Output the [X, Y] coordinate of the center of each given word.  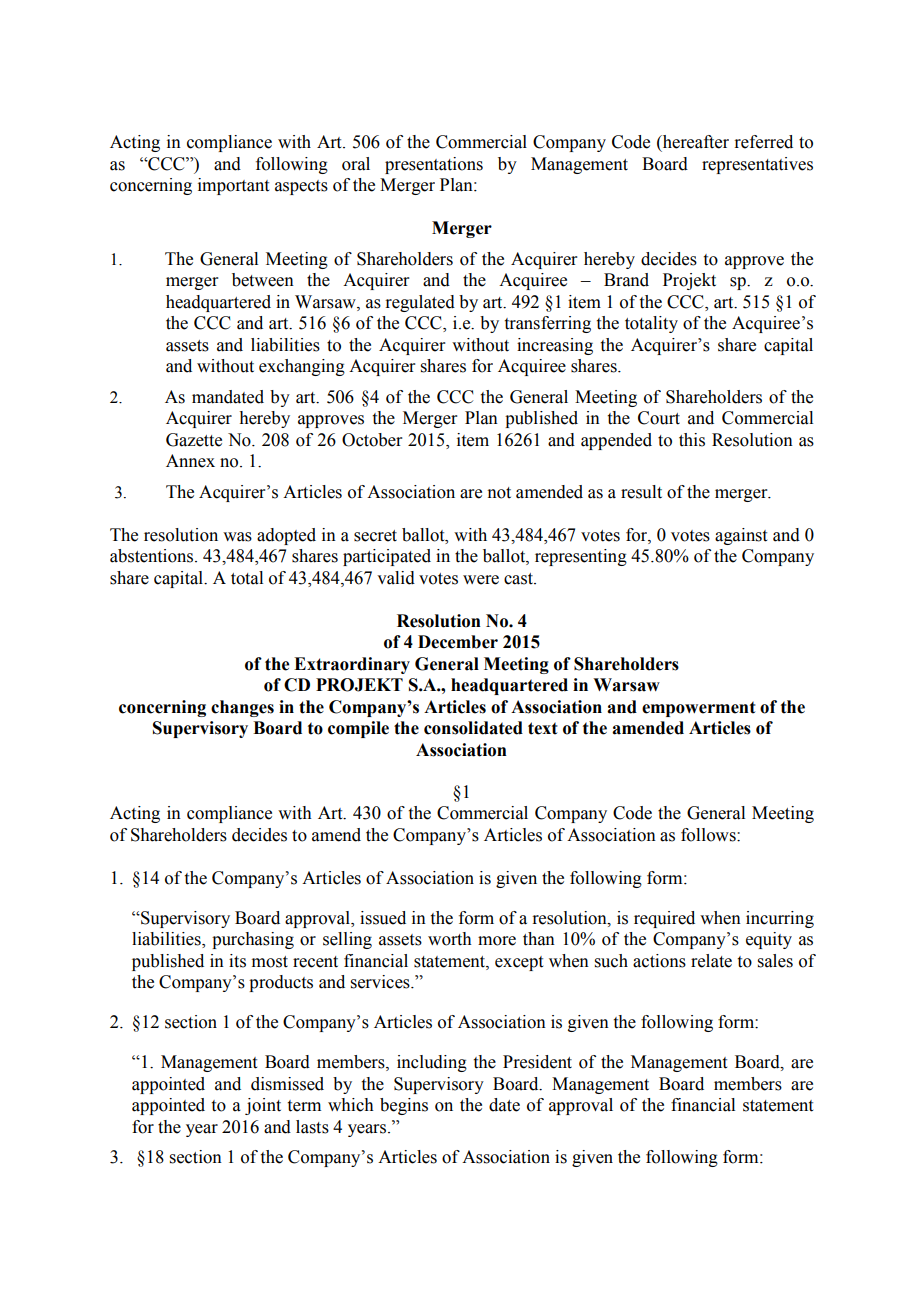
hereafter [694, 143]
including [432, 1063]
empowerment [699, 709]
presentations [434, 165]
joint [263, 1106]
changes [242, 708]
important [233, 186]
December [458, 642]
